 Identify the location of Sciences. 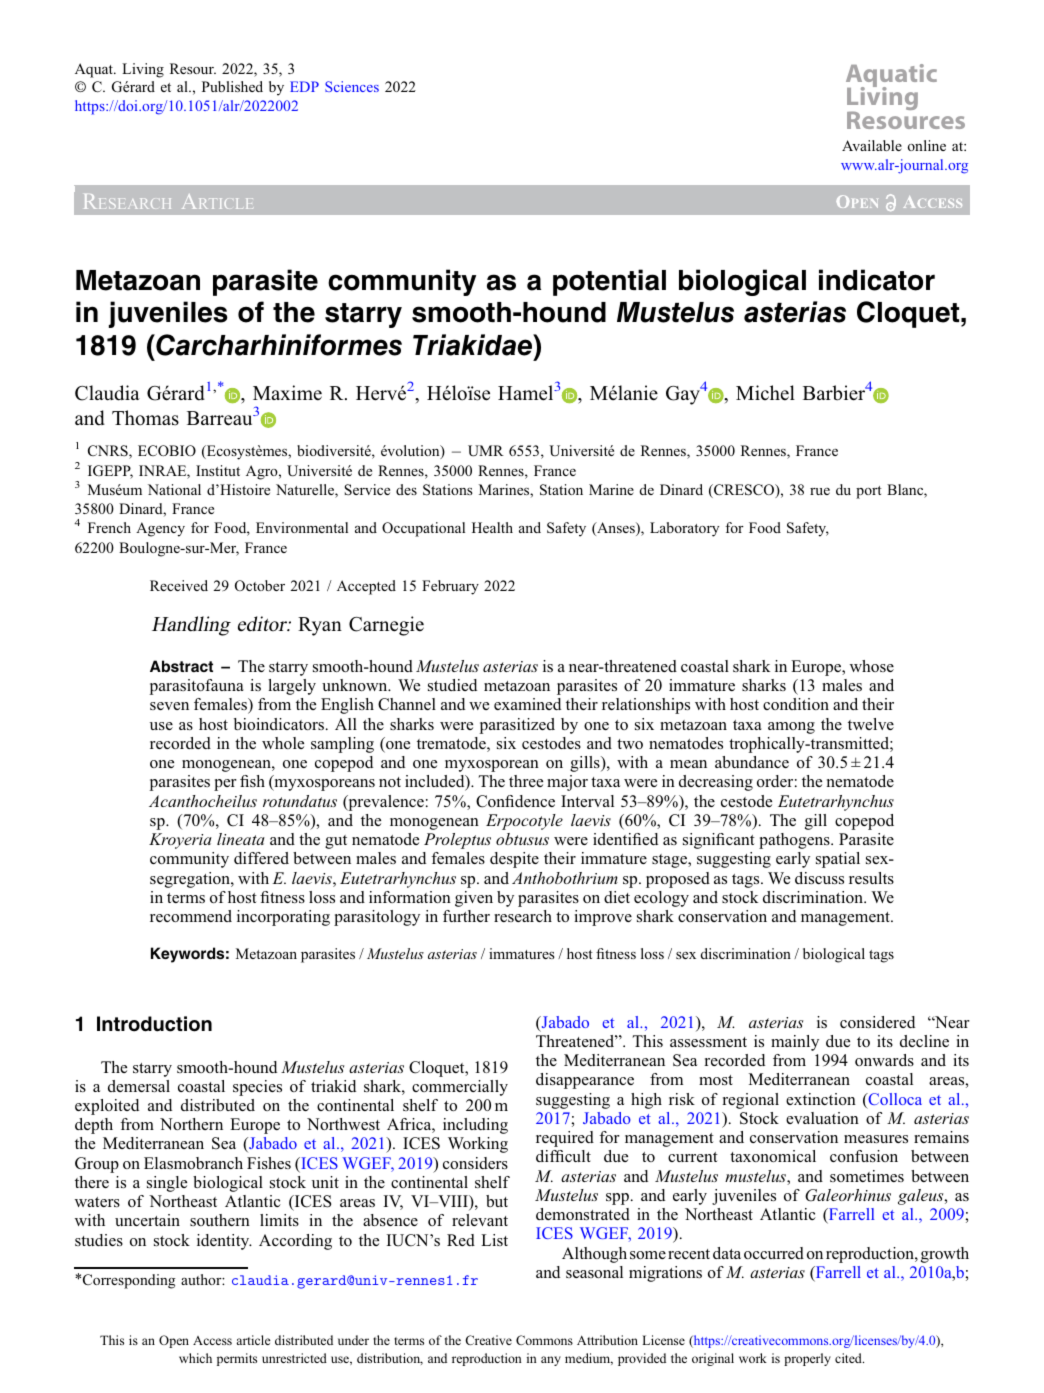
(352, 86).
